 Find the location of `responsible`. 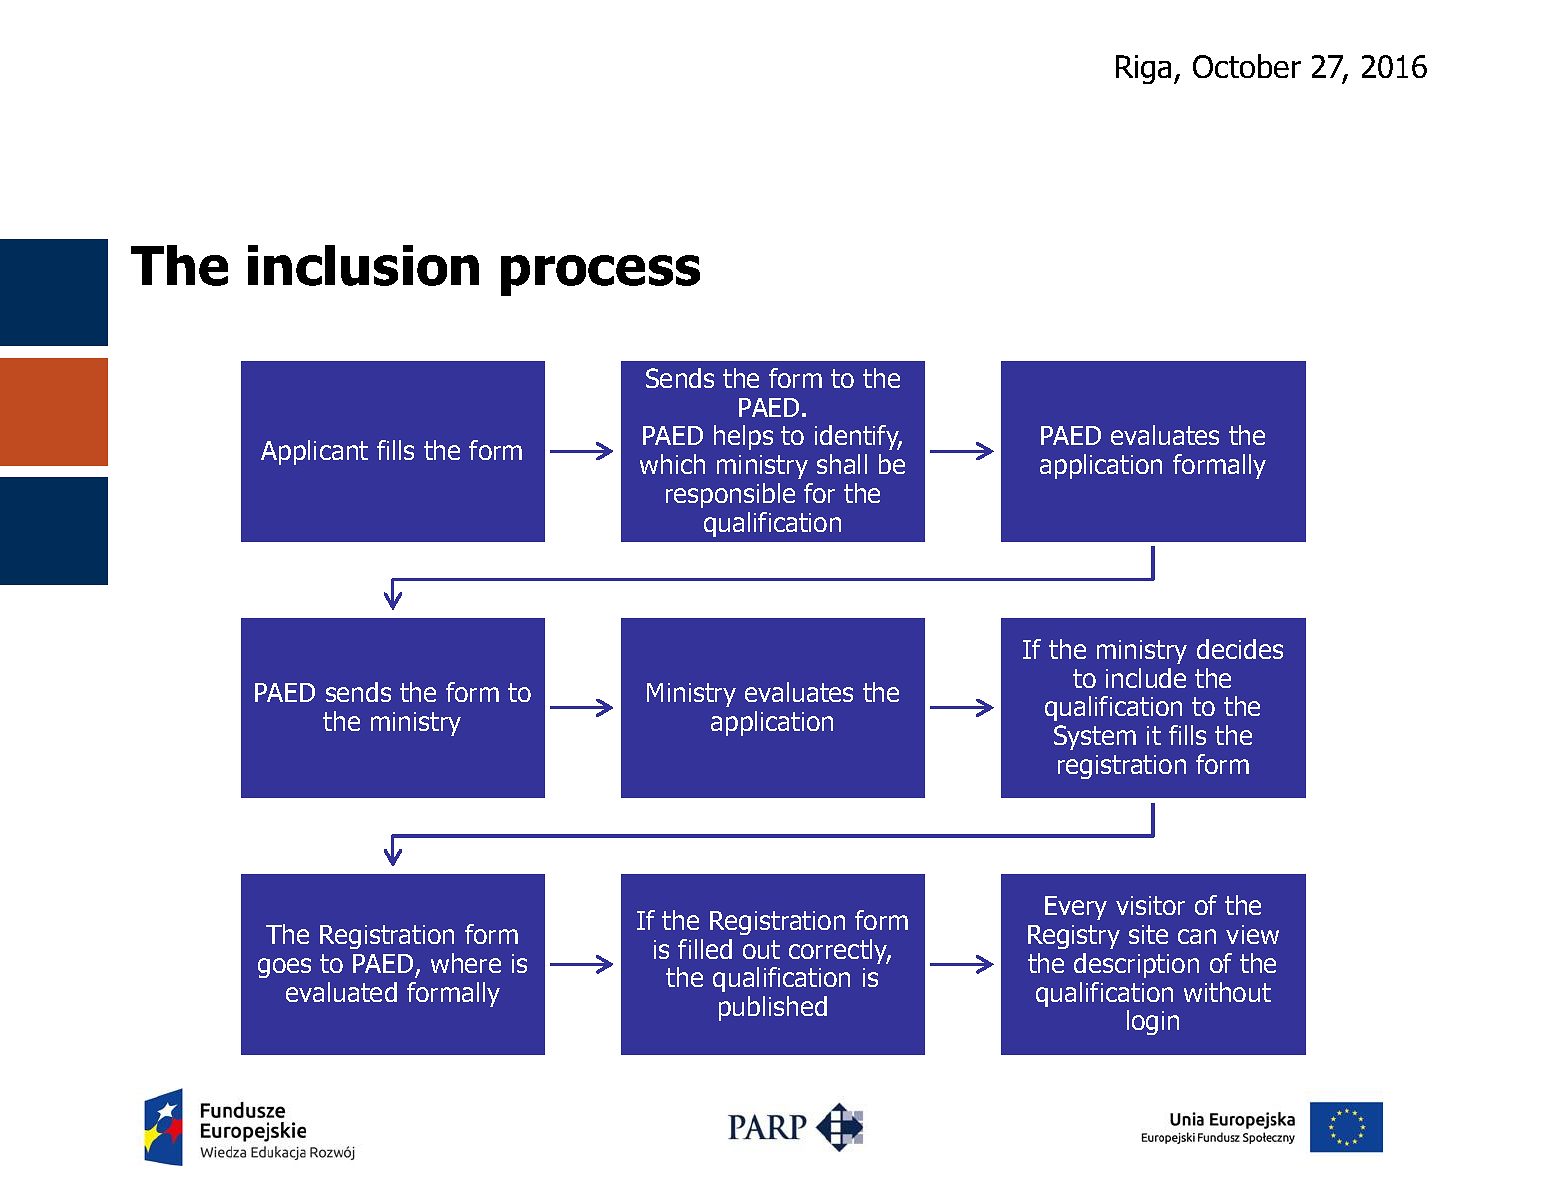

responsible is located at coordinates (730, 495).
